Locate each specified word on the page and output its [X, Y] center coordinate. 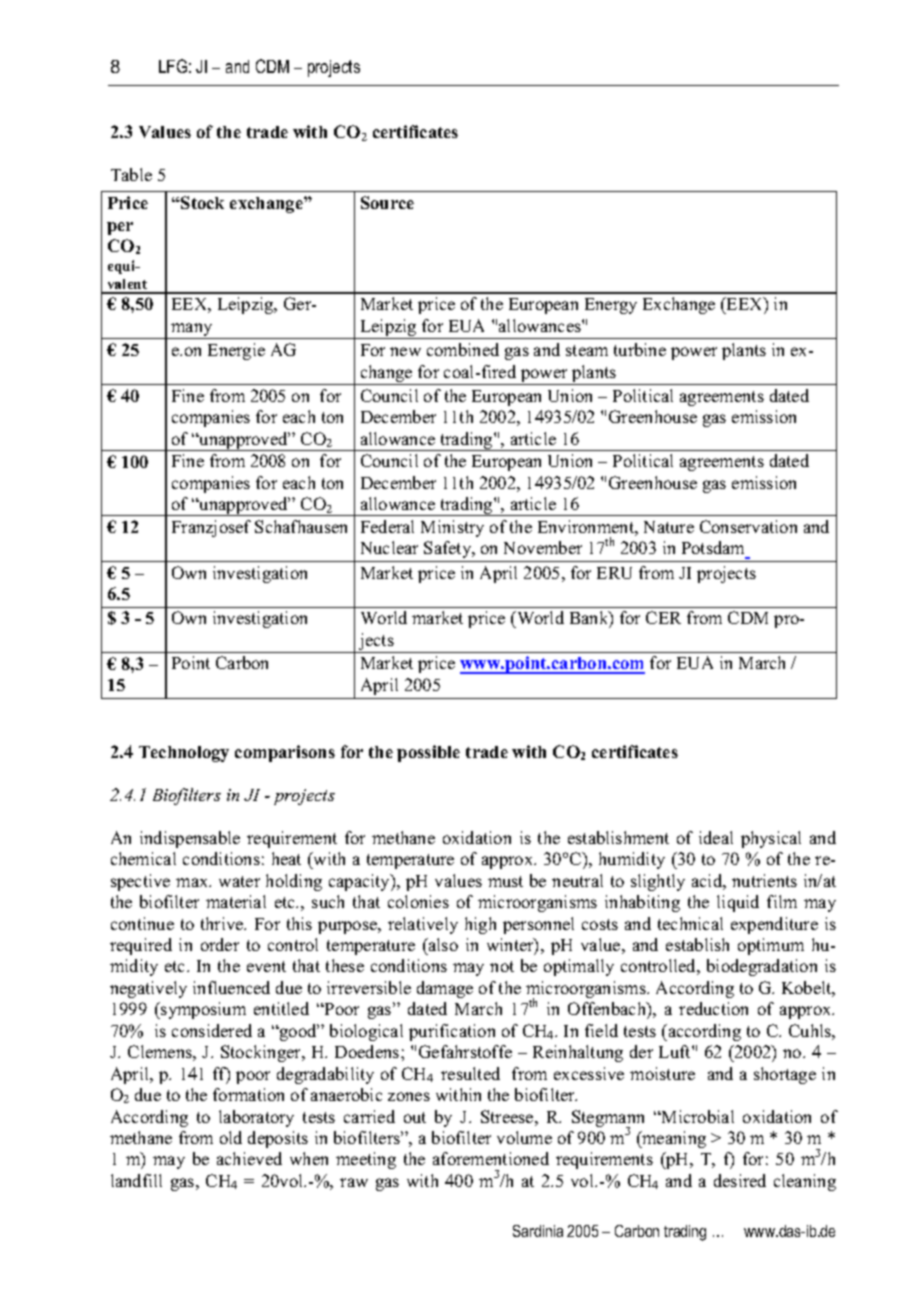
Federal [387, 526]
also [442, 944]
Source [387, 202]
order [220, 944]
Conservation [748, 526]
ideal [716, 837]
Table [131, 174]
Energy [611, 306]
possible [428, 753]
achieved [249, 1158]
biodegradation [762, 967]
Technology [184, 754]
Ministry [452, 528]
